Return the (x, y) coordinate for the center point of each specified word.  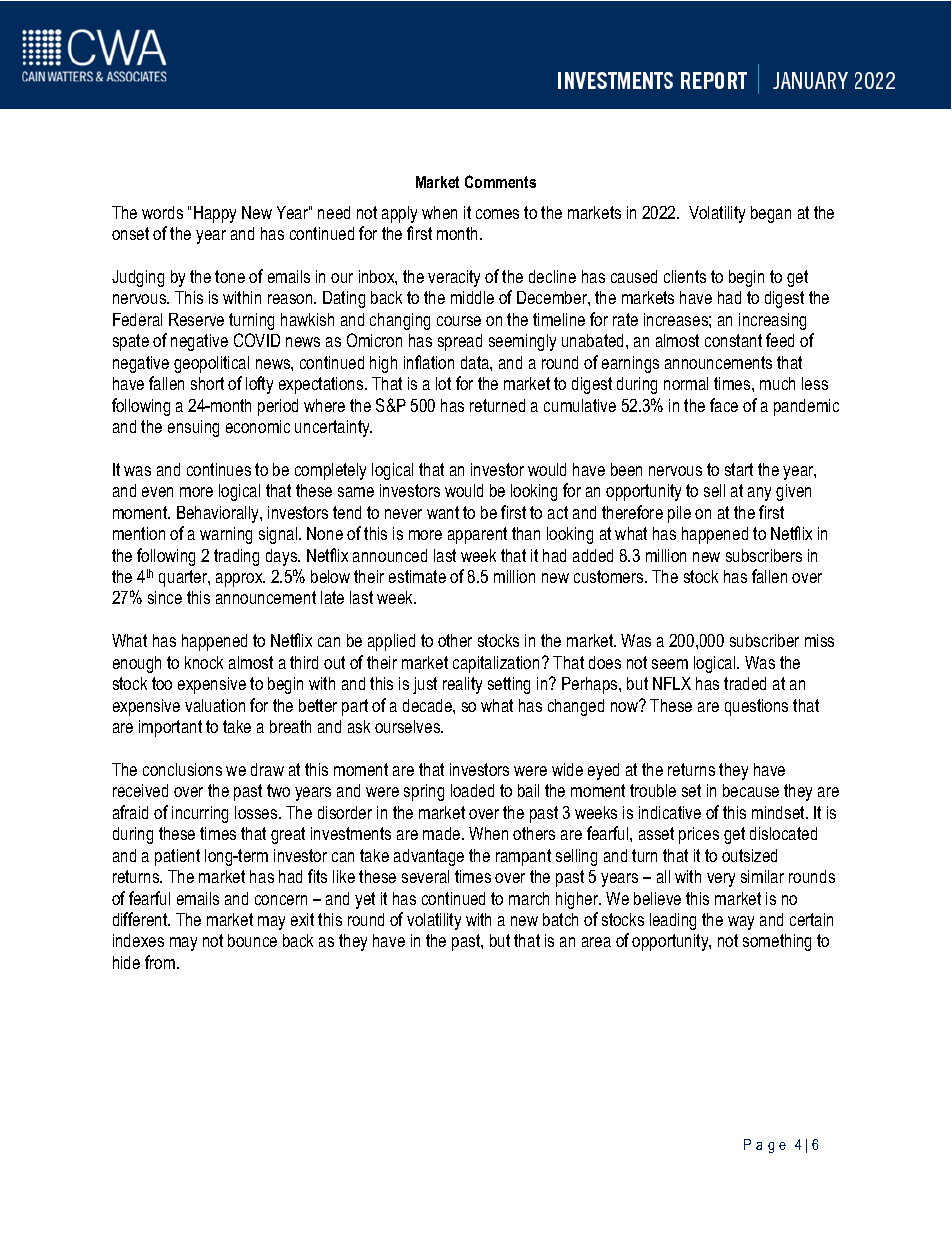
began (771, 214)
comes (497, 214)
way (741, 923)
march (529, 898)
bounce (252, 940)
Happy (215, 214)
